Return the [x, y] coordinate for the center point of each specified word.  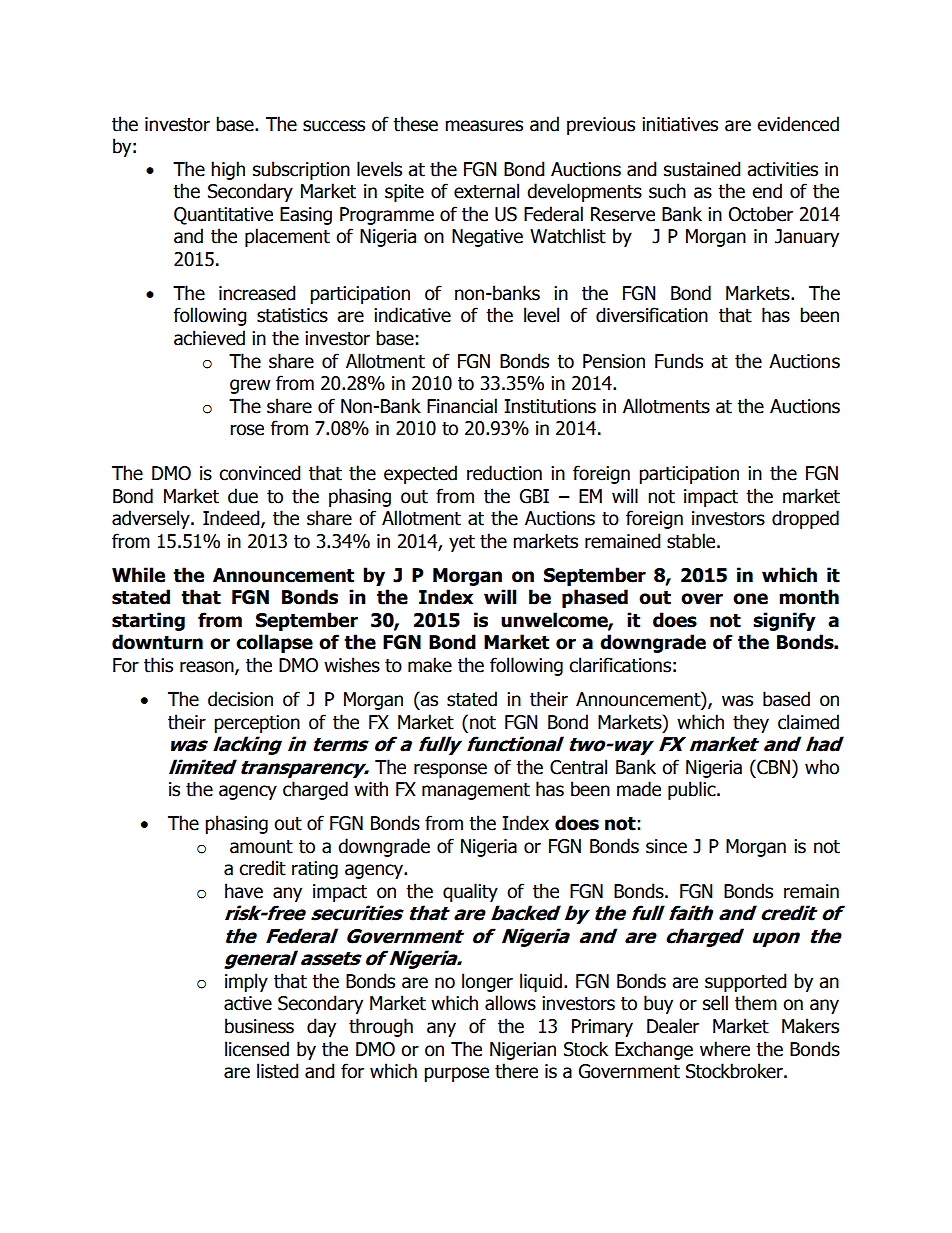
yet [462, 543]
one [750, 599]
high [228, 170]
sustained [702, 169]
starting [148, 621]
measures [484, 126]
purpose [456, 1074]
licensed [257, 1049]
